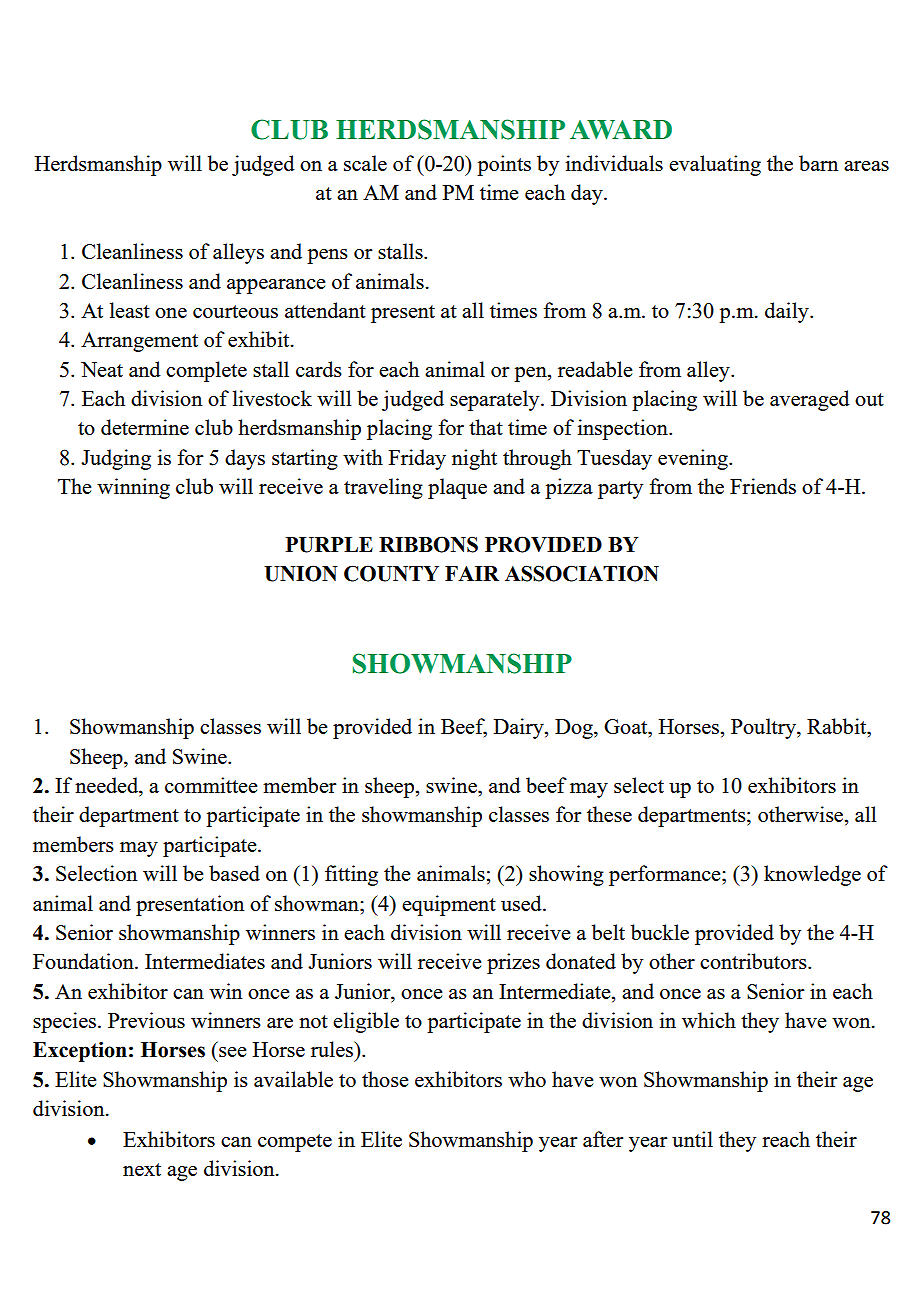  What do you see at coordinates (142, 1169) in the screenshot?
I see `next` at bounding box center [142, 1169].
